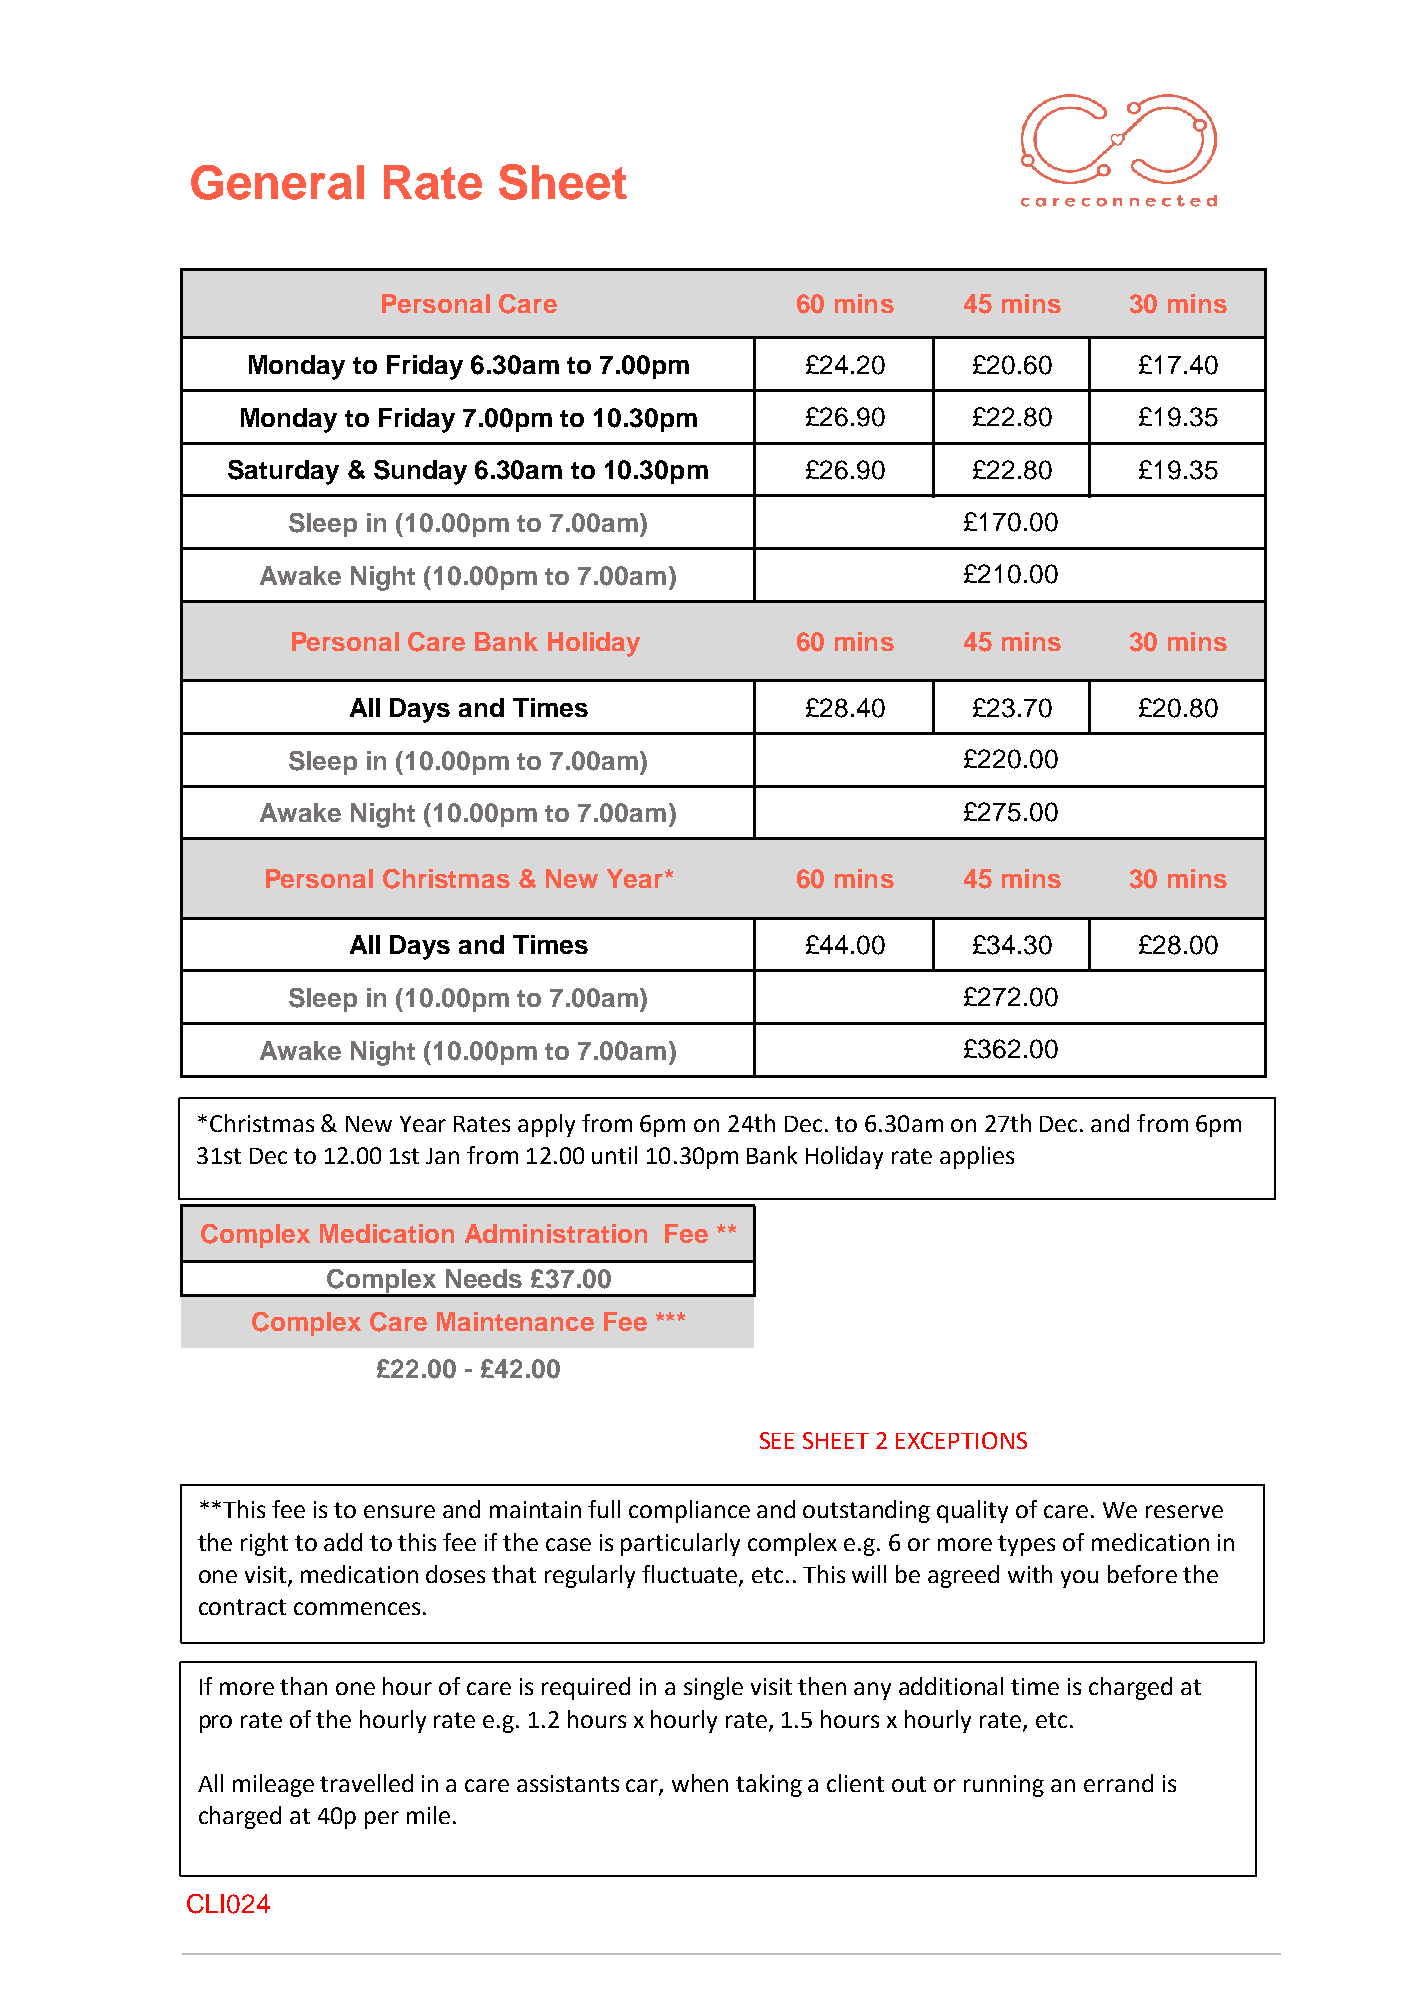 The height and width of the image is (2009, 1420). Describe the element at coordinates (700, 1783) in the image. I see `when` at that location.
